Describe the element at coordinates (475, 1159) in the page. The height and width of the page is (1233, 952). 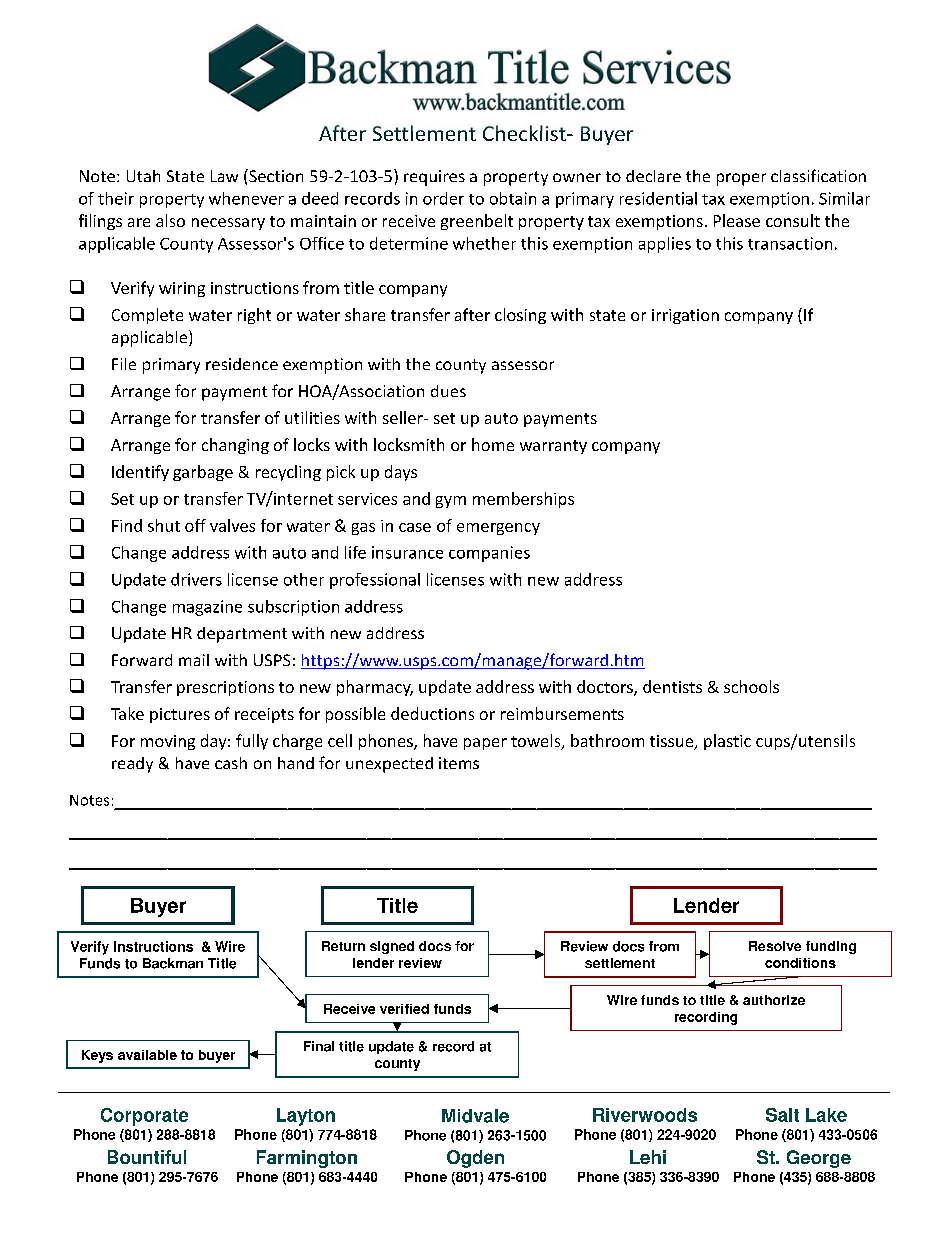
I see `Ogden` at that location.
